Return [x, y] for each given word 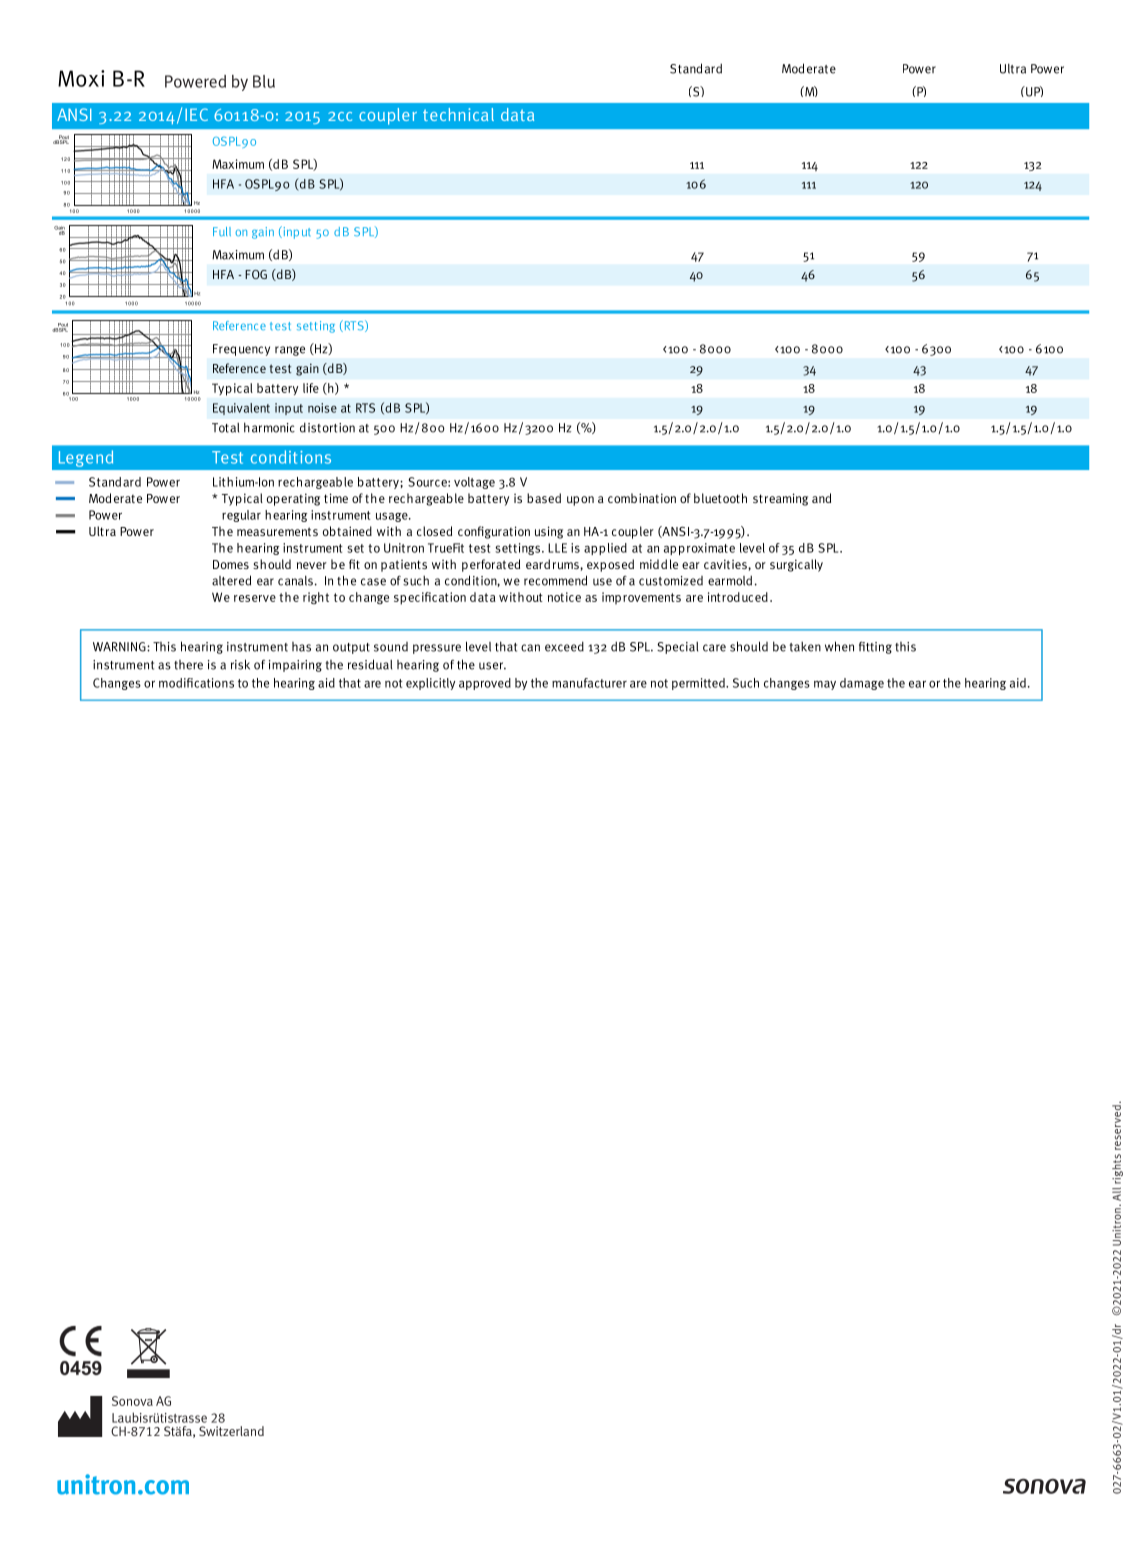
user [492, 666]
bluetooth [720, 498]
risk [240, 664]
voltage [474, 483]
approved [485, 684]
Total [225, 428]
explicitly [430, 684]
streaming [780, 499]
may [825, 685]
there [188, 665]
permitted [699, 684]
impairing [295, 666]
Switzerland [231, 1431]
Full [222, 232]
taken [805, 646]
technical [458, 114]
